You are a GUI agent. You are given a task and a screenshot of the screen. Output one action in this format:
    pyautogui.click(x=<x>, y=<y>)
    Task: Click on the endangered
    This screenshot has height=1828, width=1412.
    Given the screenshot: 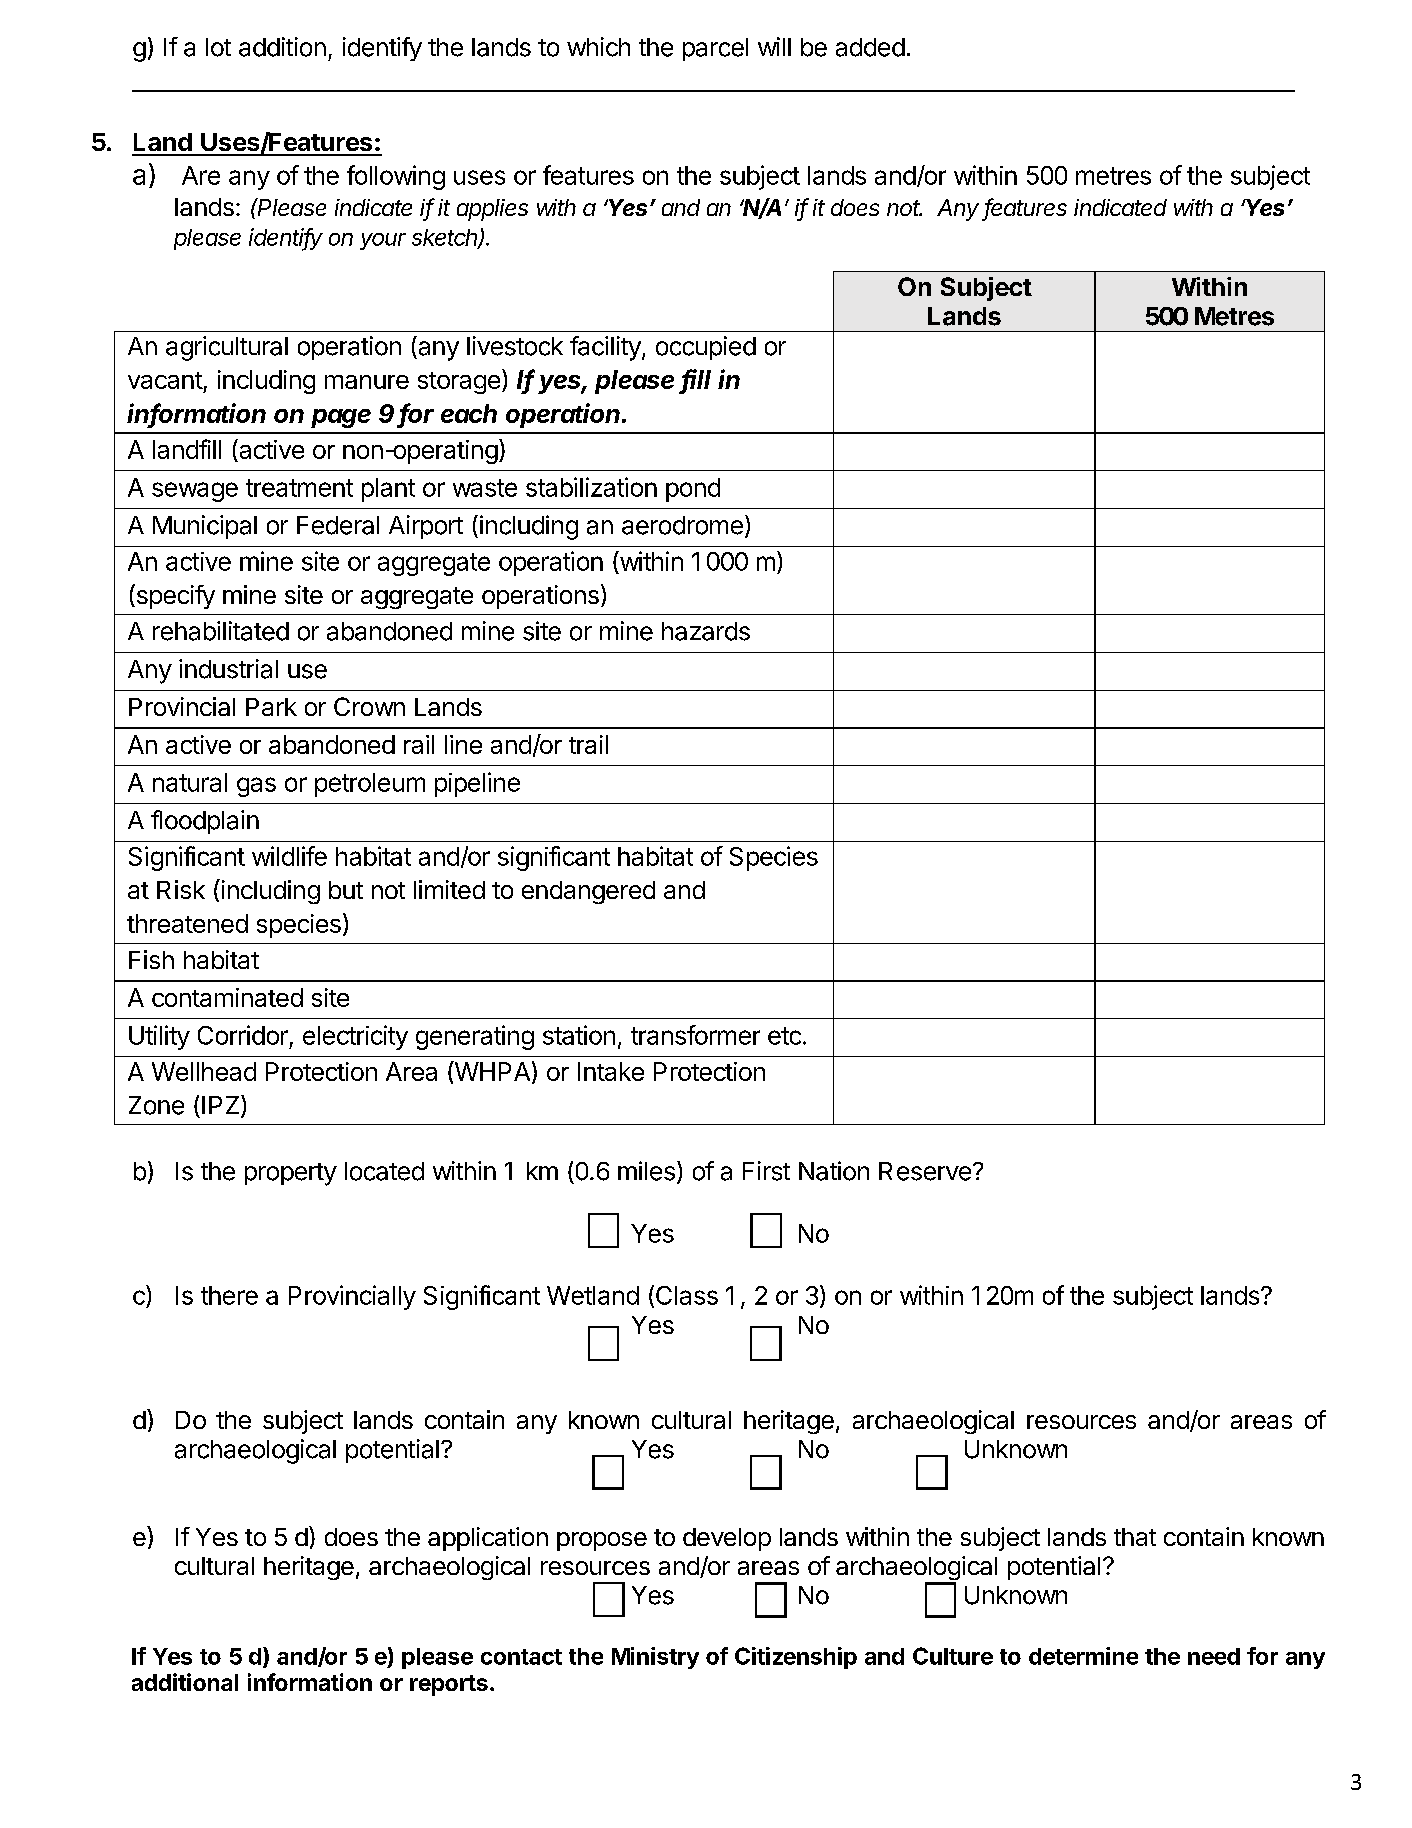 What is the action you would take?
    pyautogui.click(x=588, y=892)
